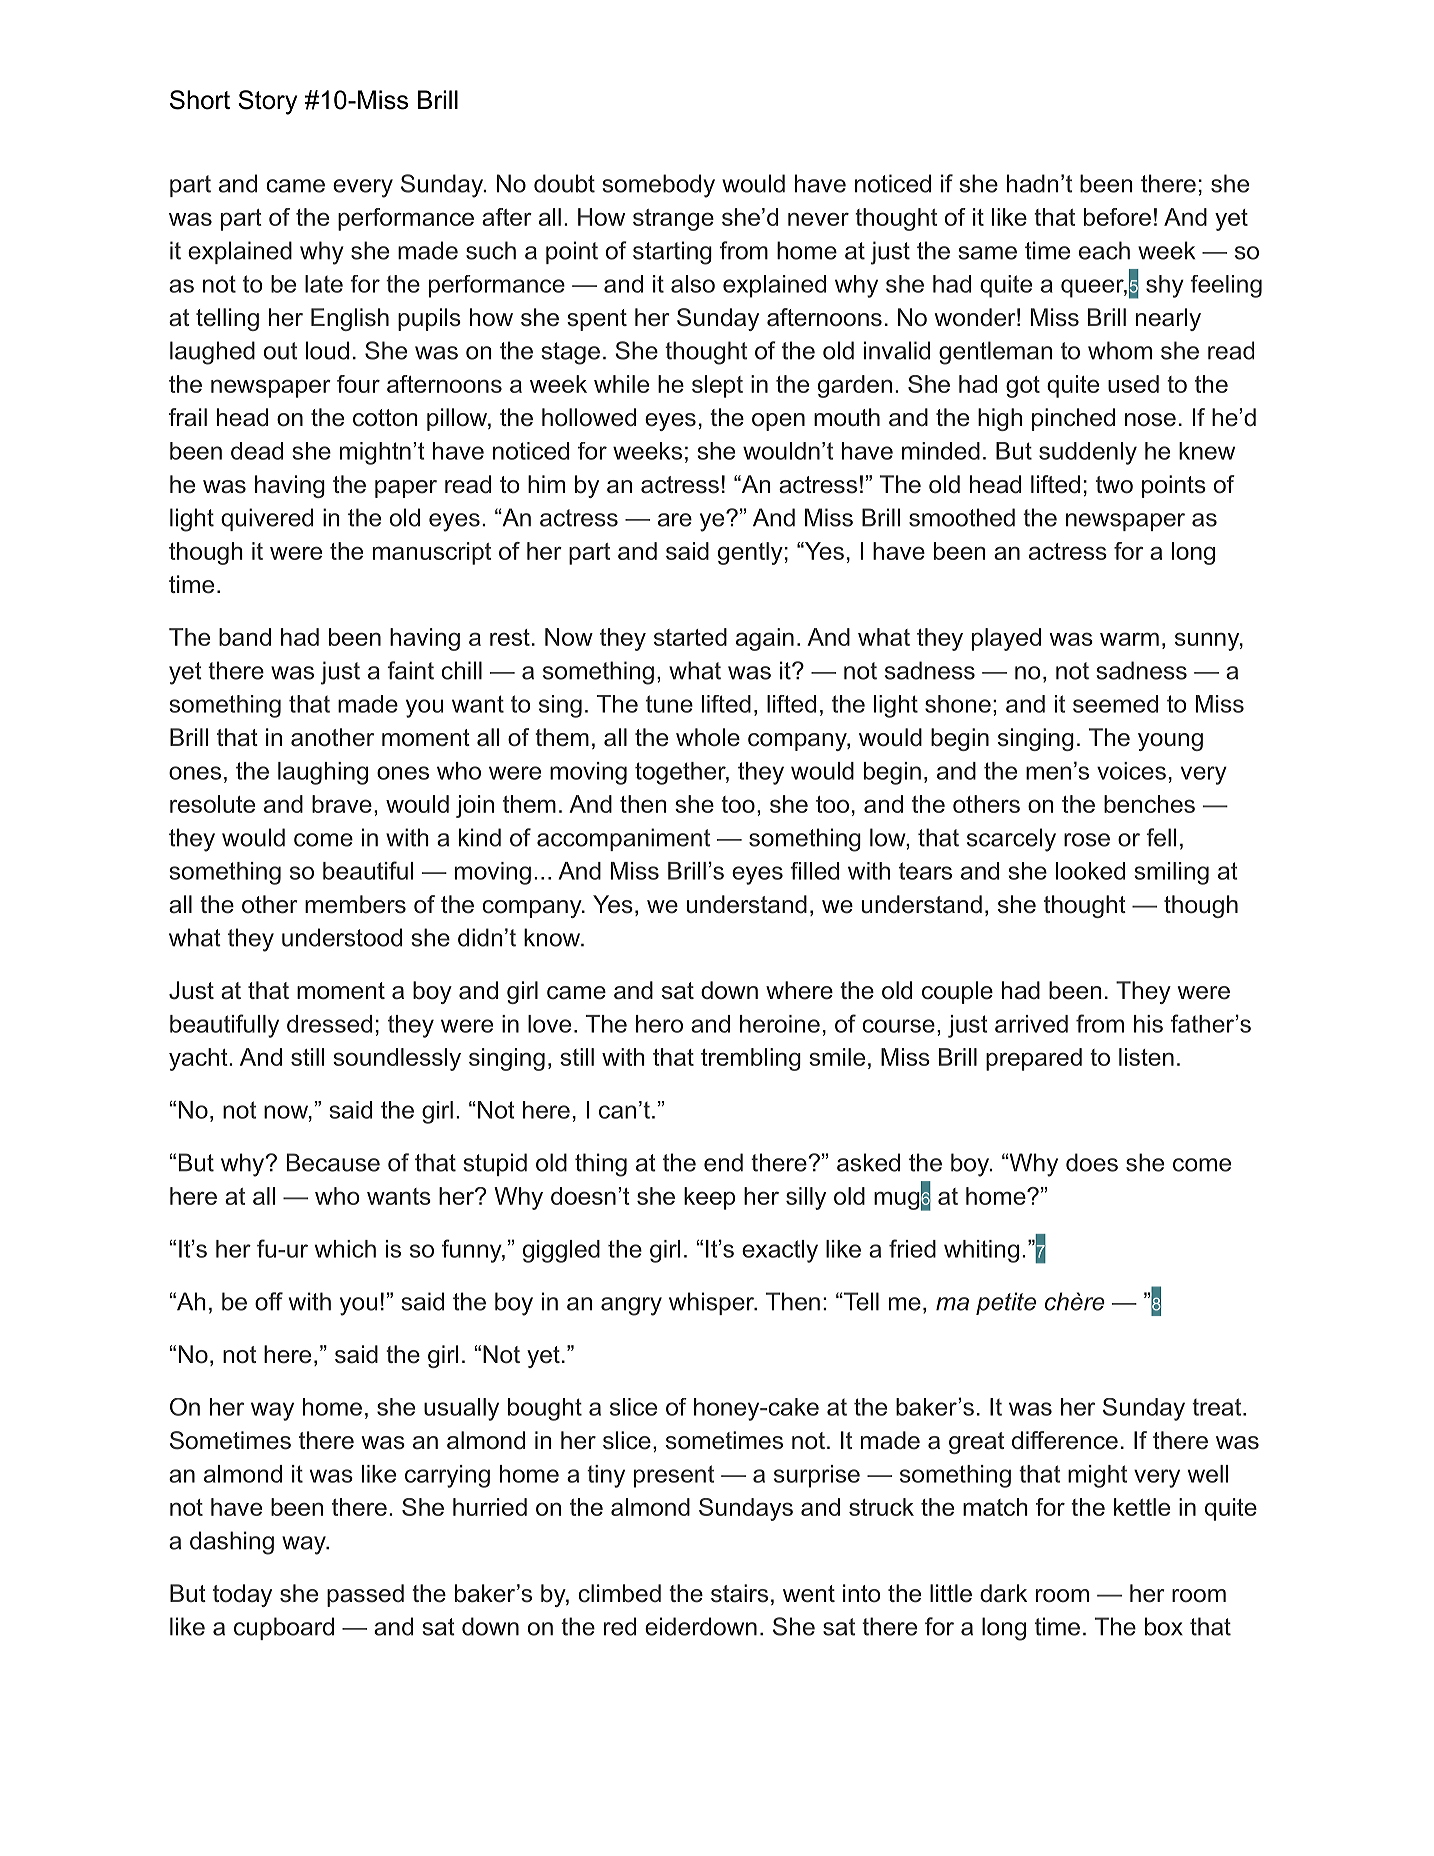 Image resolution: width=1434 pixels, height=1856 pixels. I want to click on two, so click(1114, 485).
